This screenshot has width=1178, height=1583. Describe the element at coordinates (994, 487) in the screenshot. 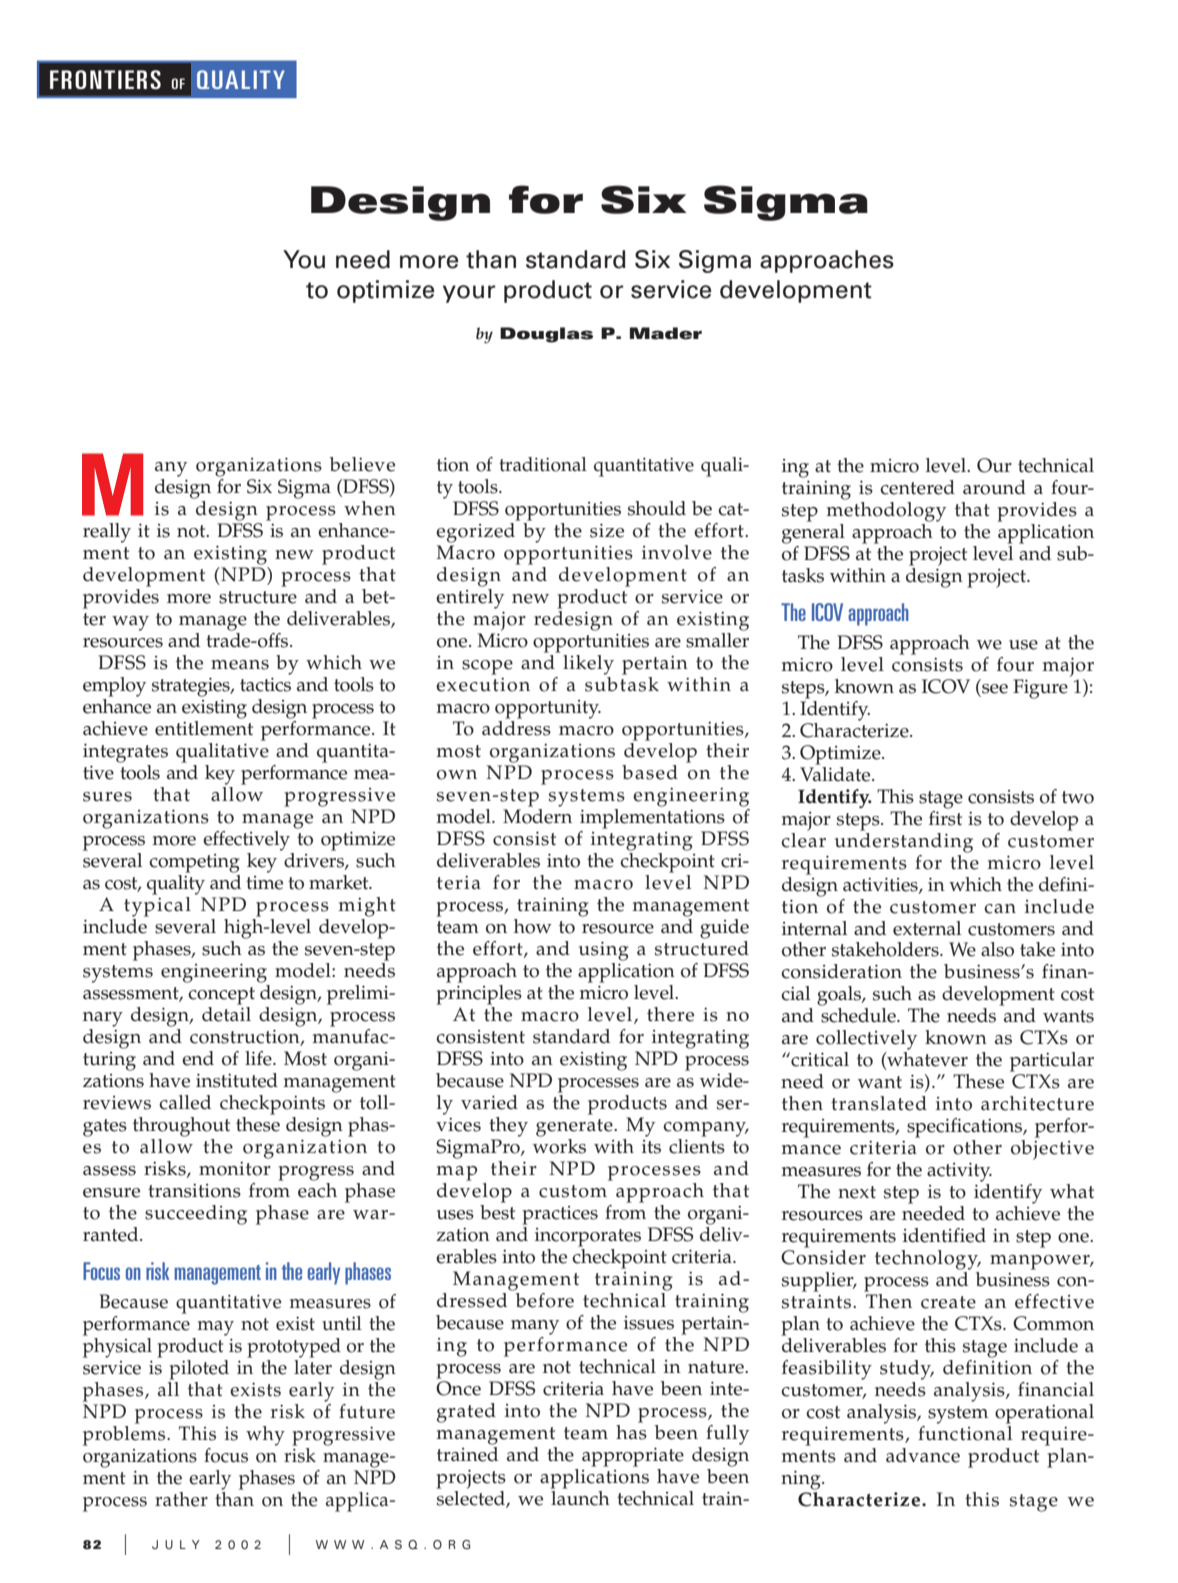

I see `around` at that location.
